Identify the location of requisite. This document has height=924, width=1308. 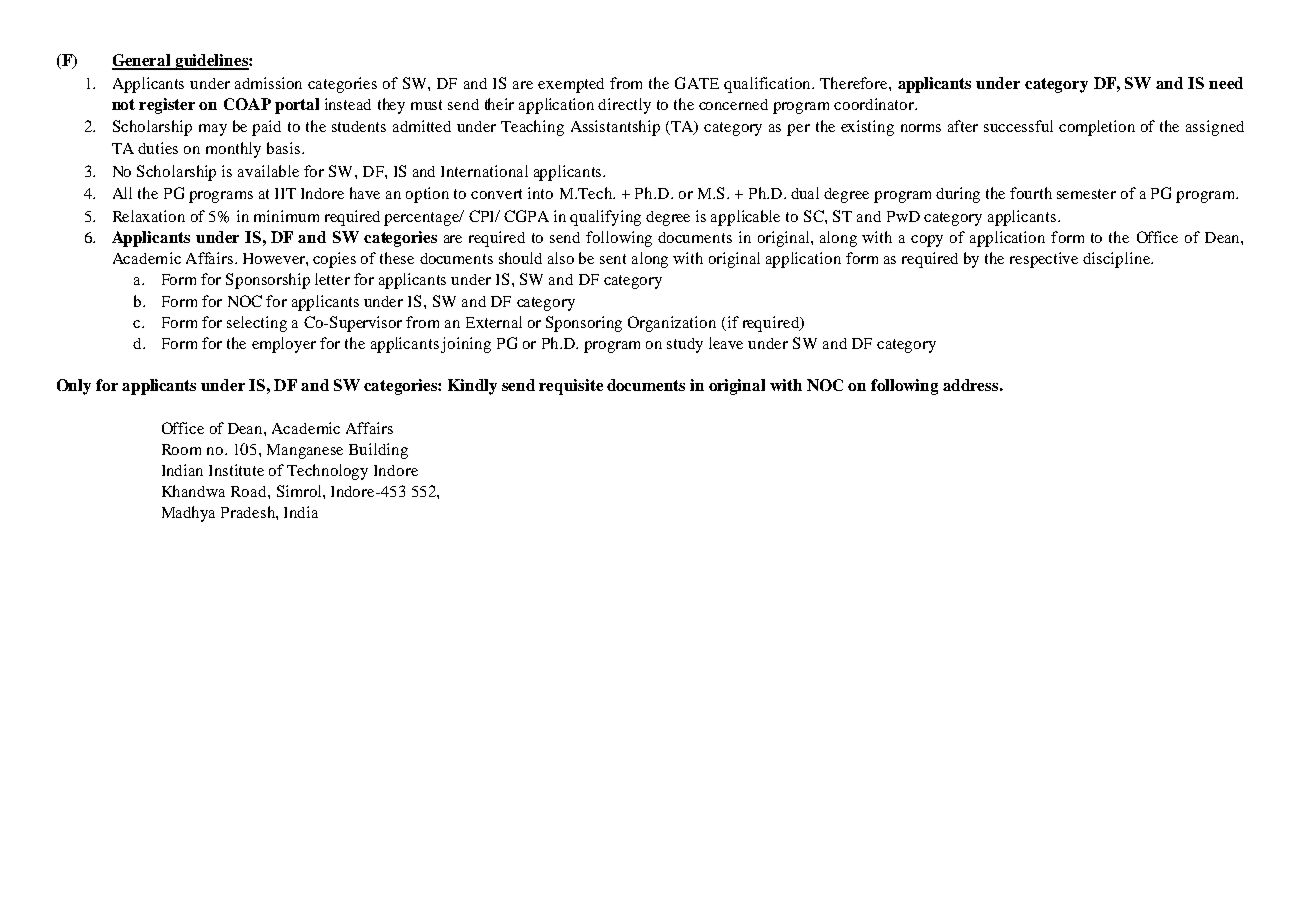
(571, 387).
